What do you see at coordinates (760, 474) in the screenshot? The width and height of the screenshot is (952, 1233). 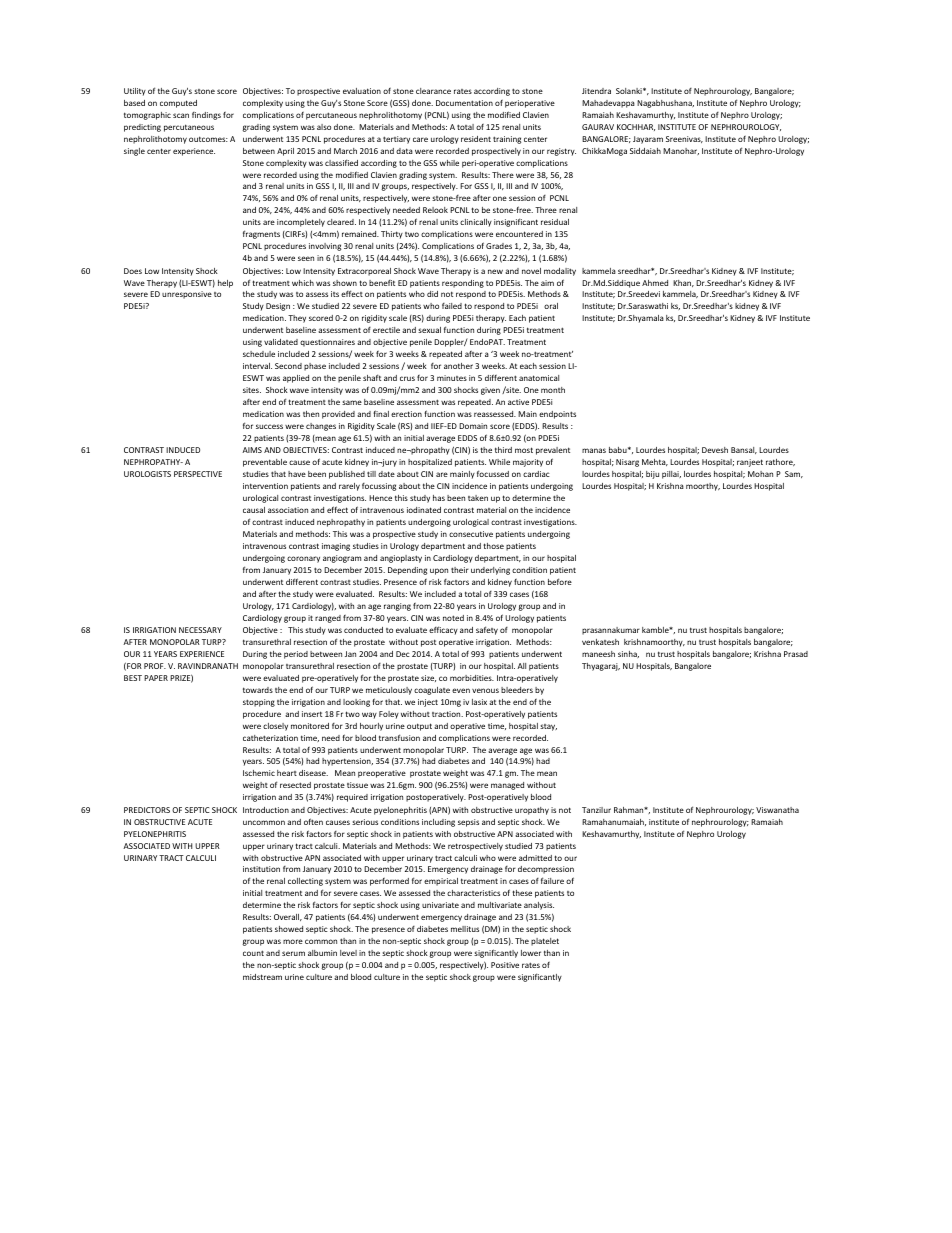 I see `Mohan` at bounding box center [760, 474].
